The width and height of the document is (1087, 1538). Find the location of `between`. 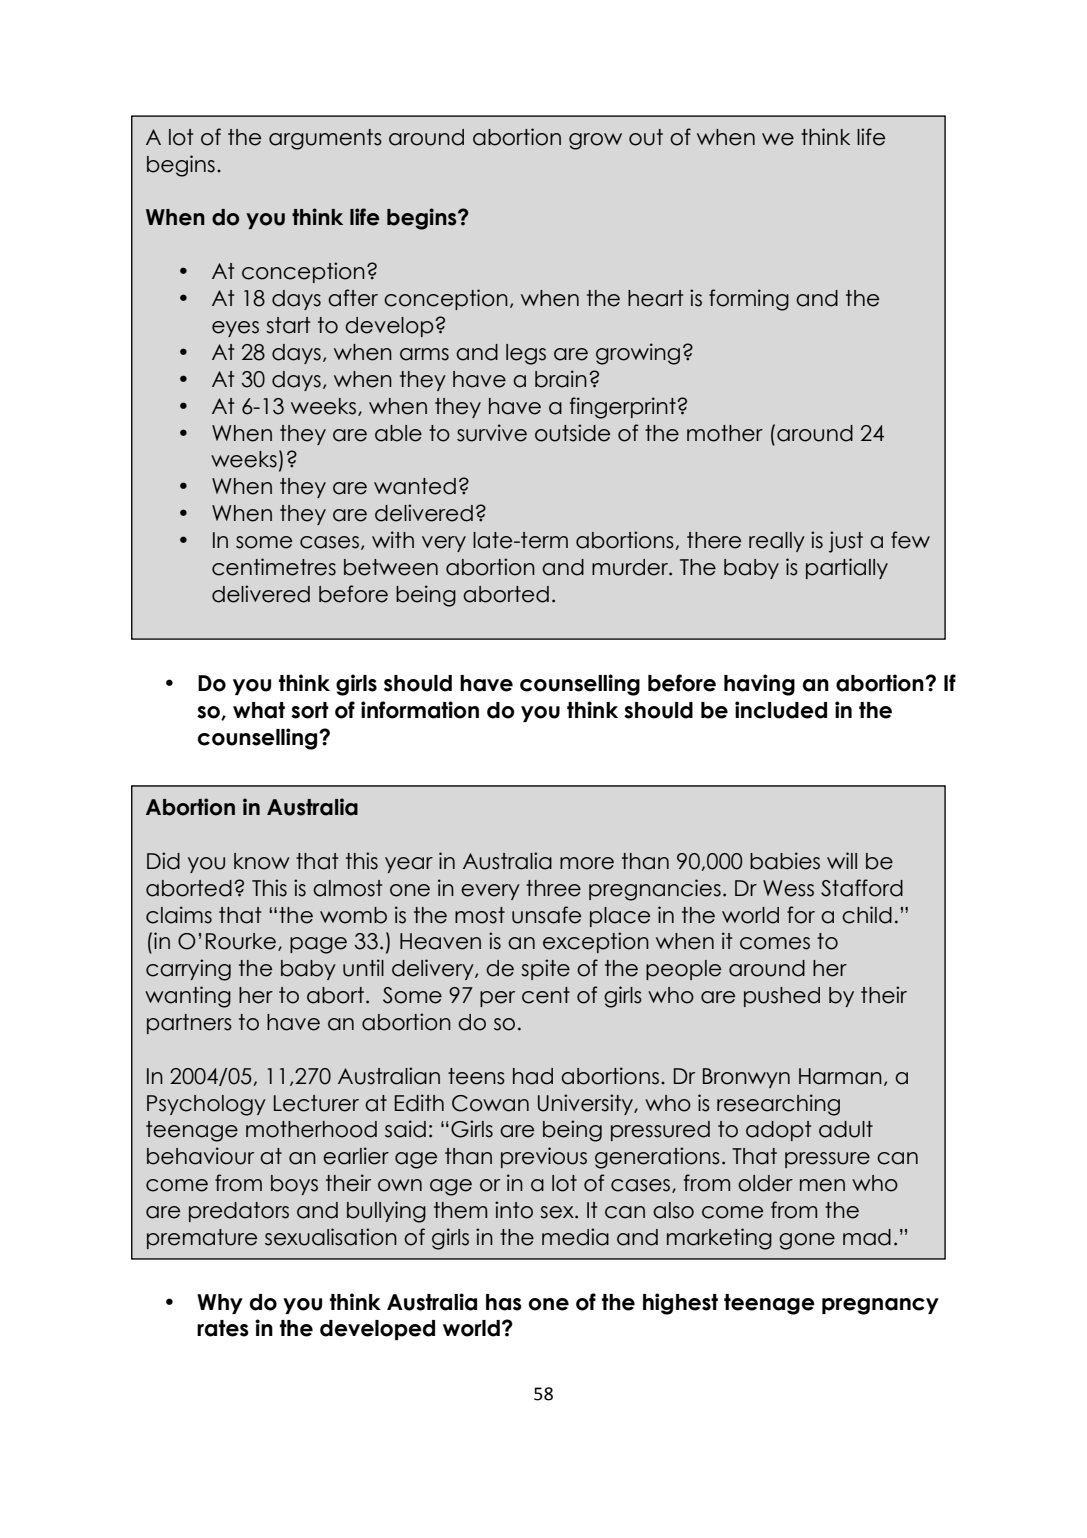

between is located at coordinates (391, 567).
